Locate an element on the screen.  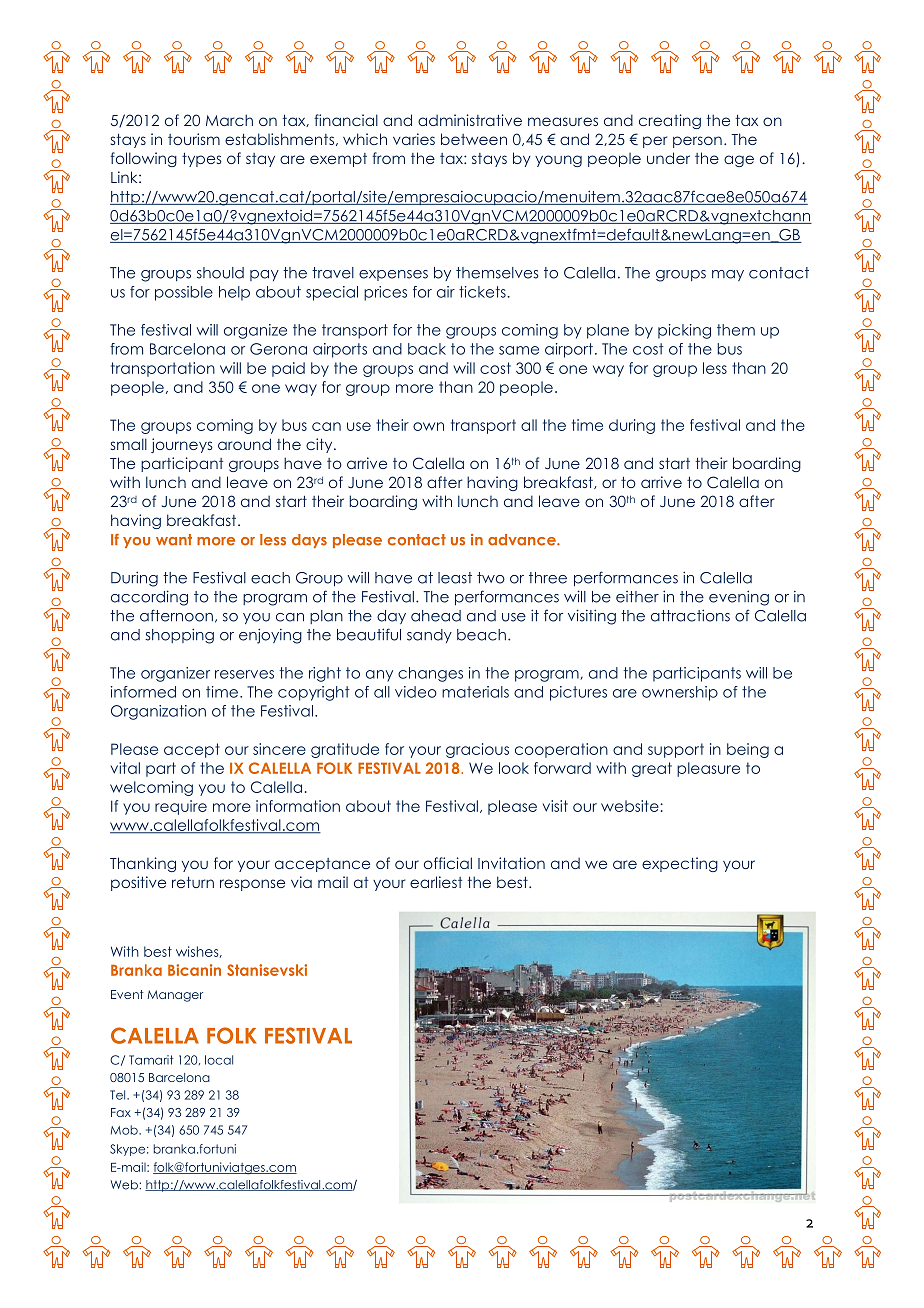
earliest is located at coordinates (436, 882).
